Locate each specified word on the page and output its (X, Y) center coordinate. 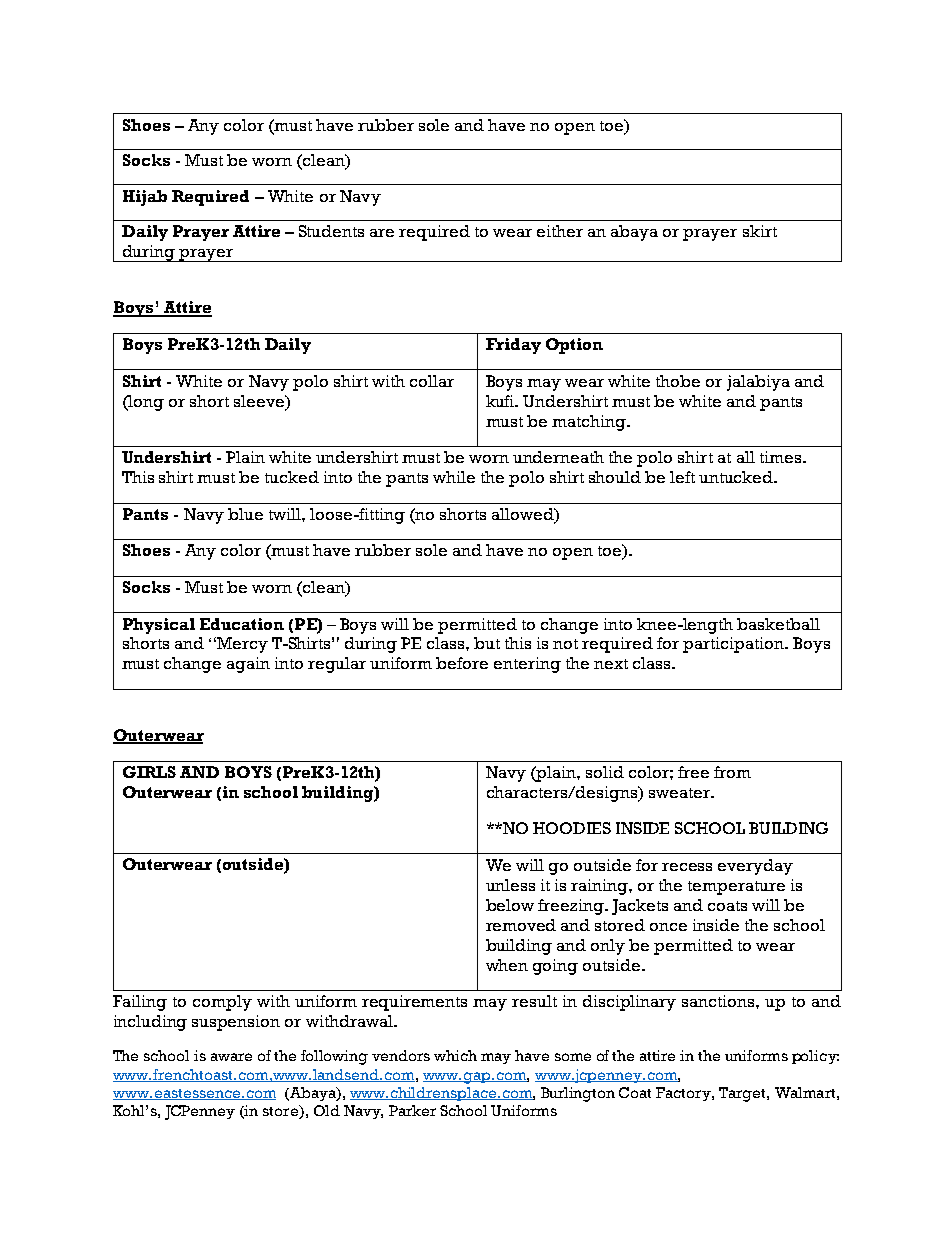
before (462, 663)
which (455, 1055)
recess (687, 867)
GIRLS (149, 772)
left (682, 477)
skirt (760, 231)
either (560, 231)
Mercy (241, 645)
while (454, 477)
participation (734, 645)
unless (510, 885)
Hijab (145, 198)
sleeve (260, 401)
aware (231, 1057)
